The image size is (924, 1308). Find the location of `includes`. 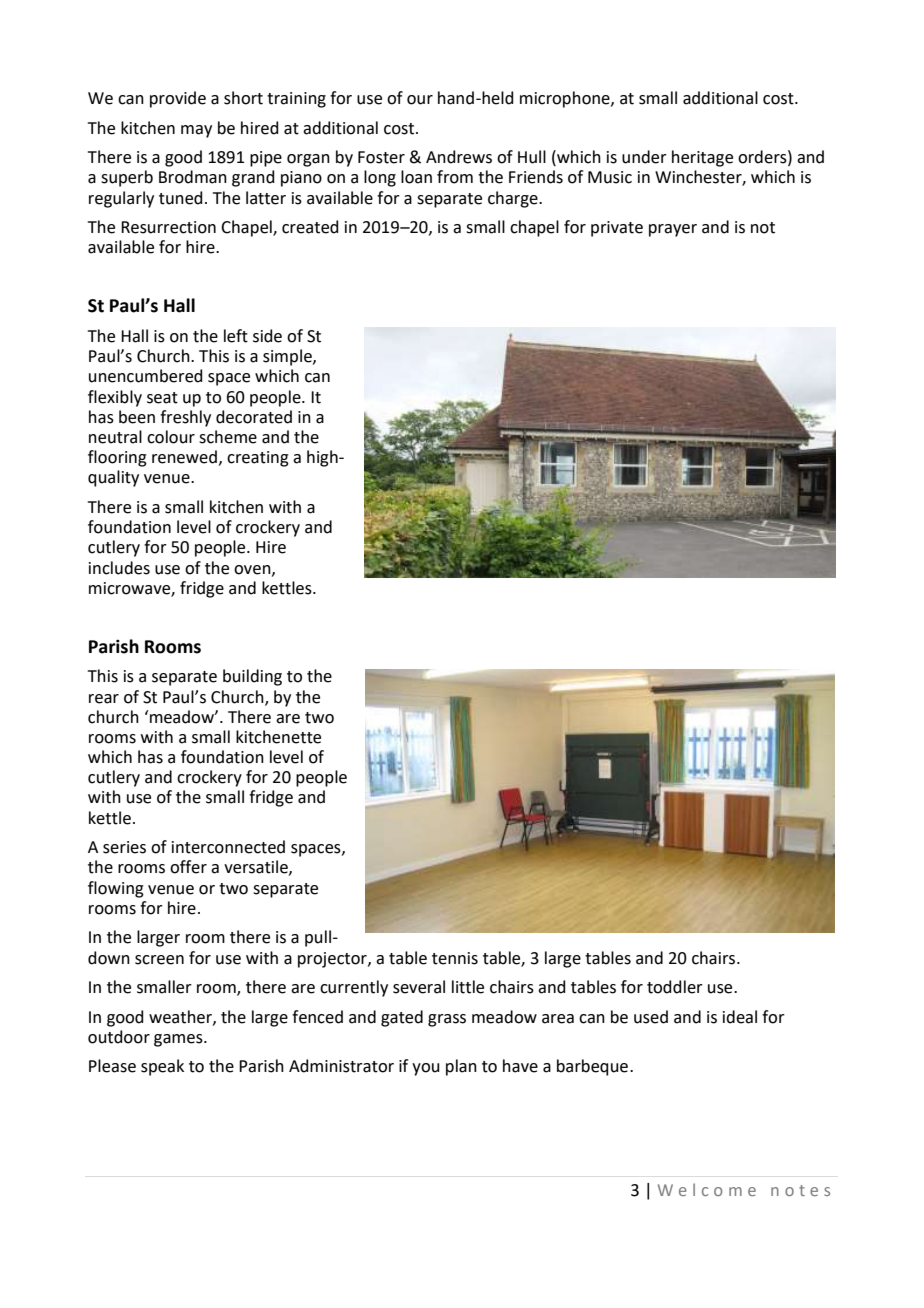

includes is located at coordinates (119, 568).
